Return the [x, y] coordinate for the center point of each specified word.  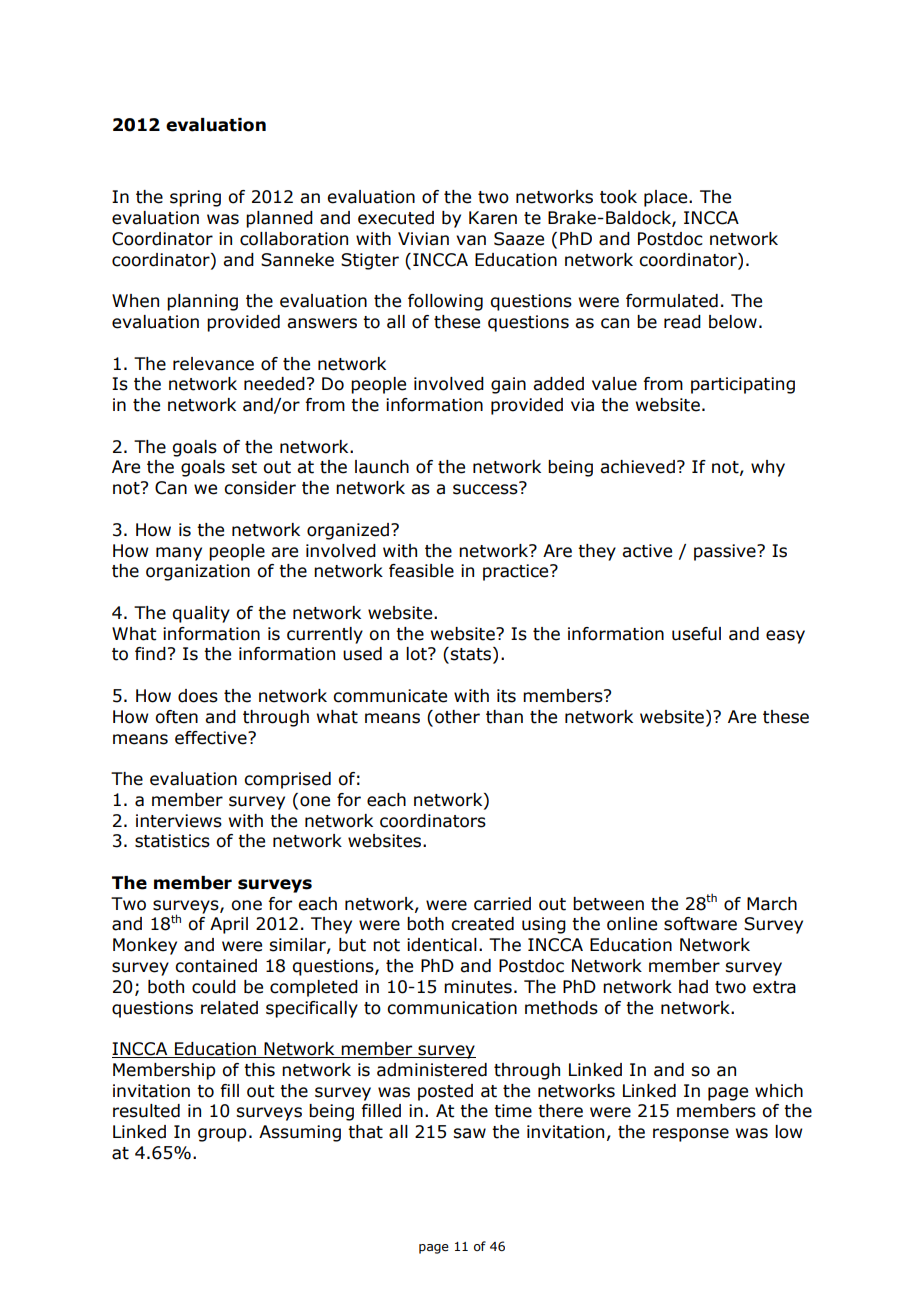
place [667, 198]
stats [472, 655]
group [222, 1135]
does [198, 696]
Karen [493, 218]
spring [195, 198]
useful [696, 634]
